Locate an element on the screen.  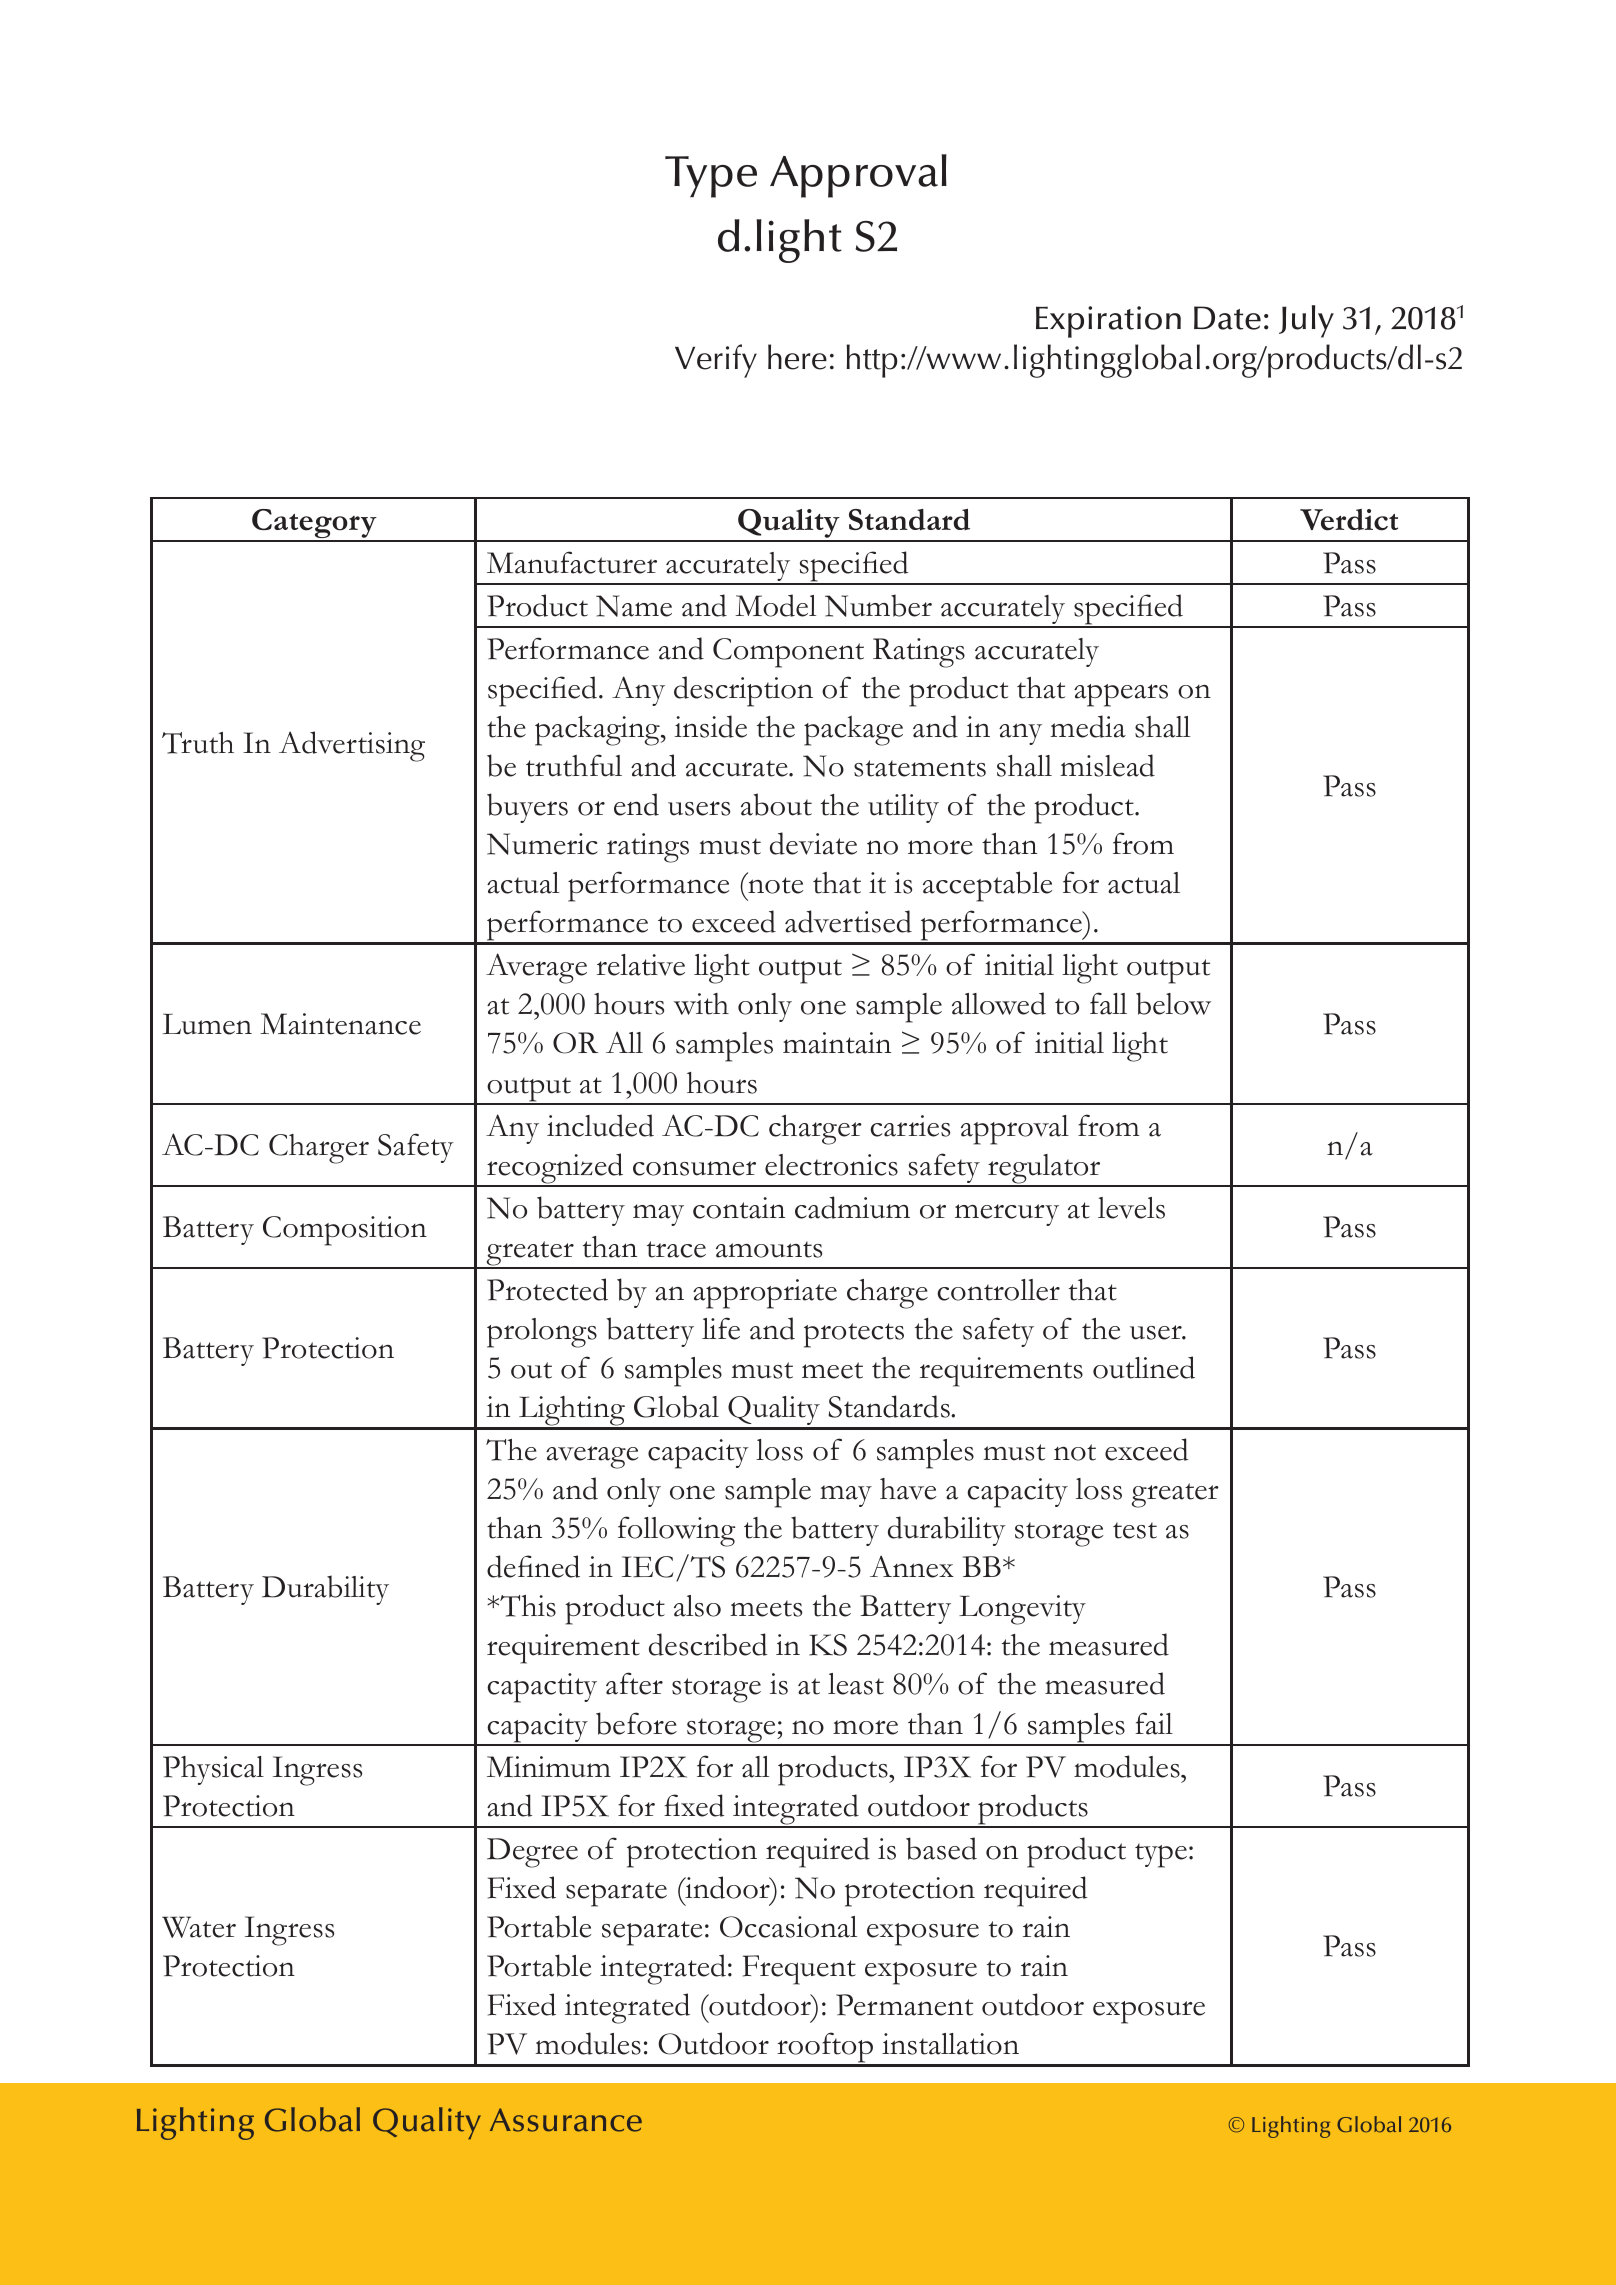
about is located at coordinates (776, 804).
